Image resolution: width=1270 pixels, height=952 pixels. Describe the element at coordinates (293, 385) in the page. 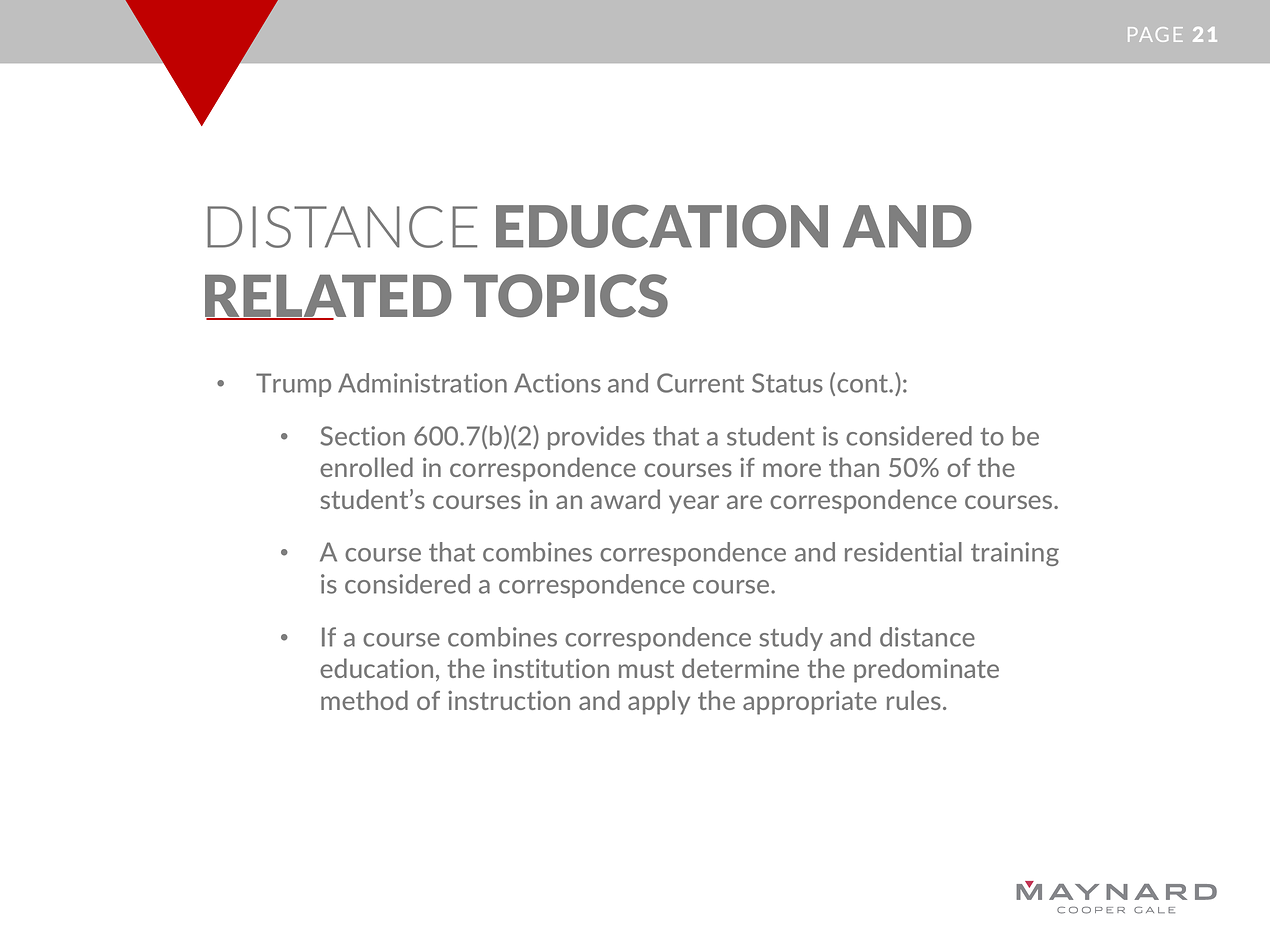

I see `Trump` at that location.
